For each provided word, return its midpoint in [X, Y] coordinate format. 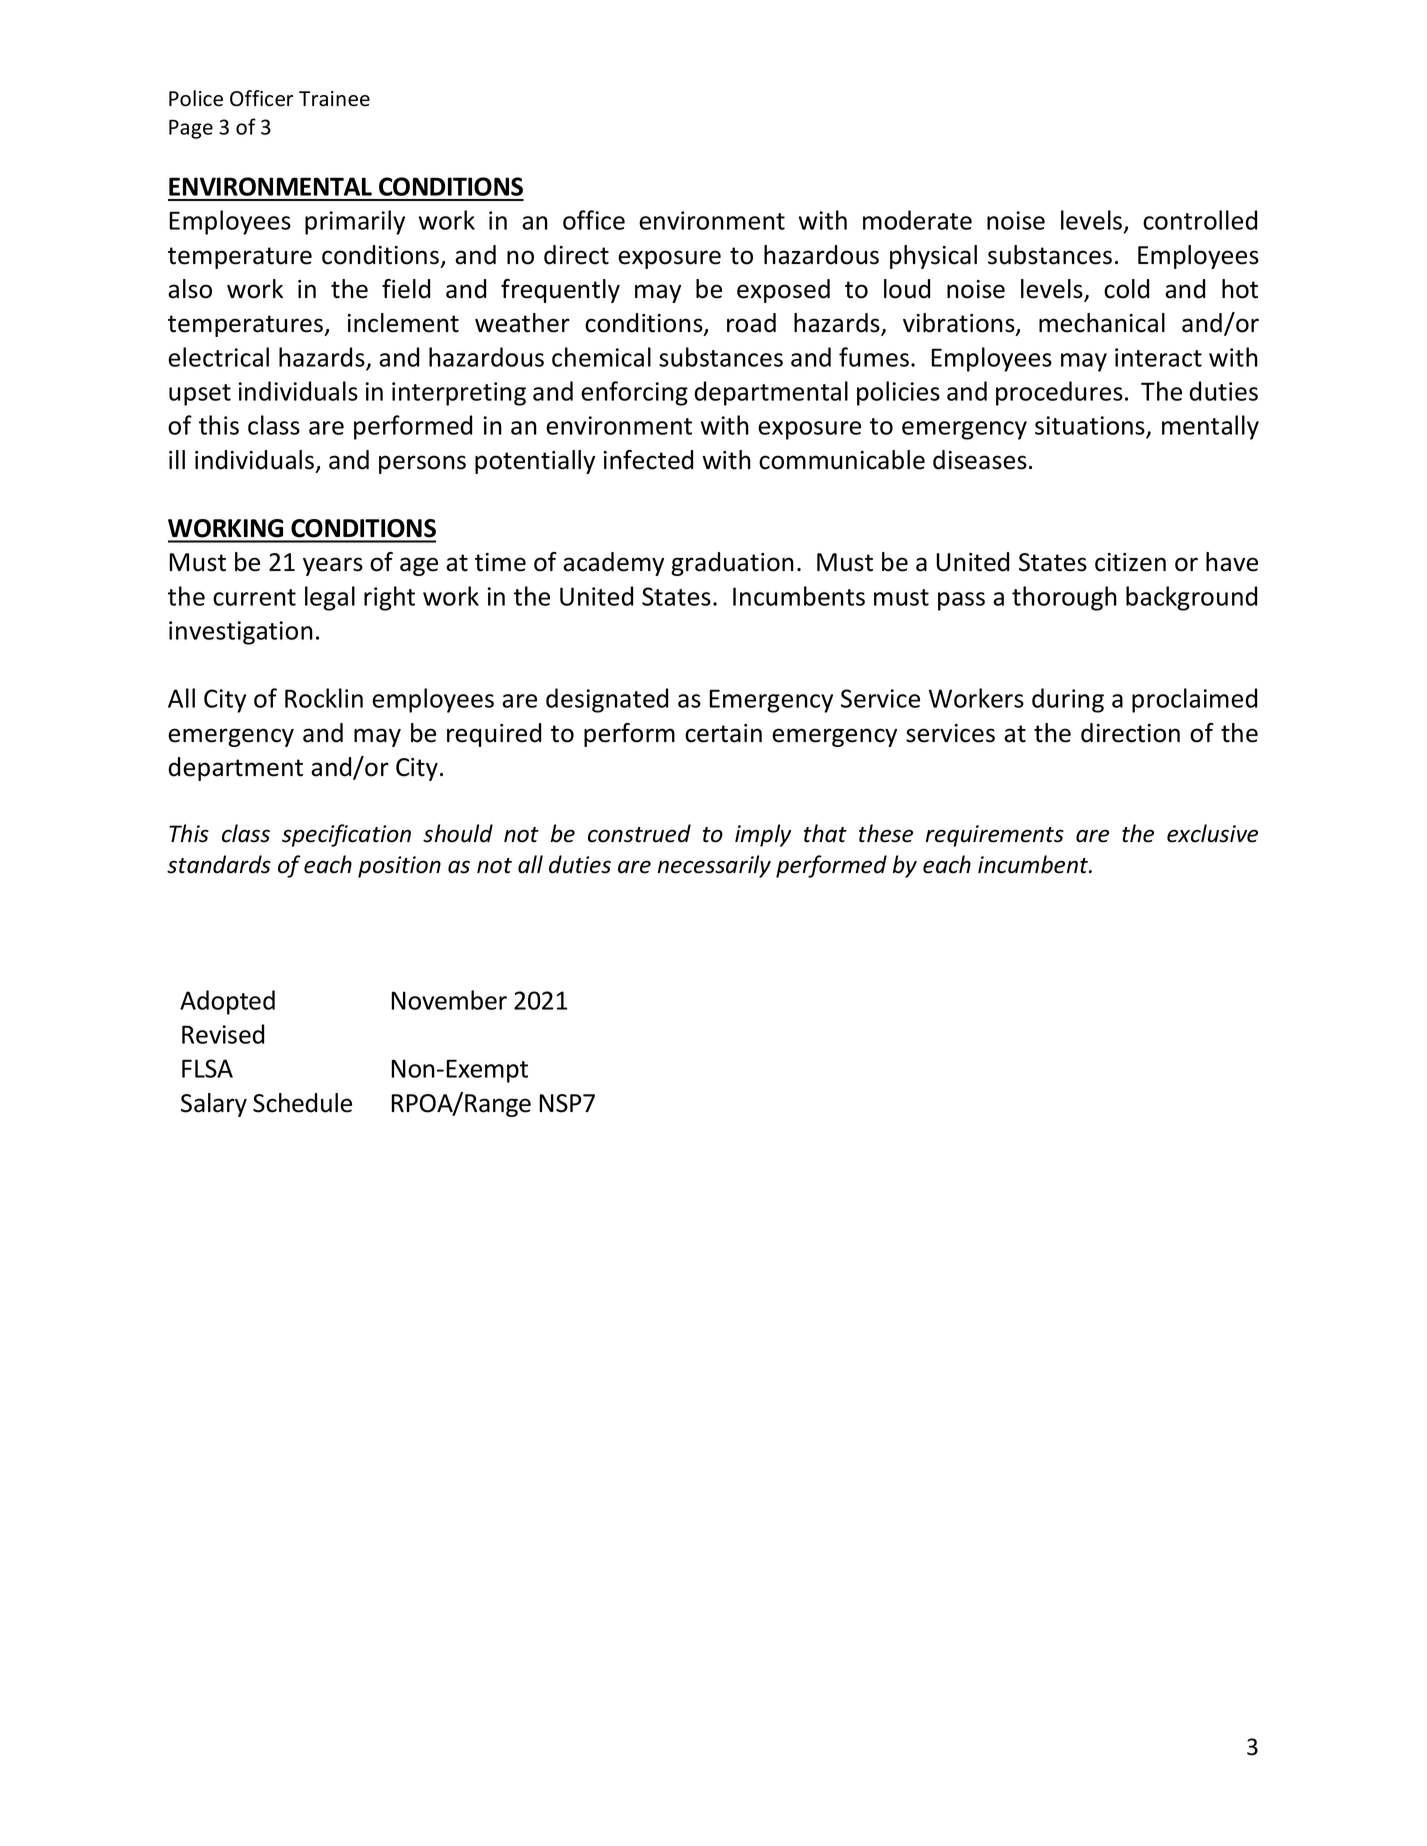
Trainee [334, 99]
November [449, 1000]
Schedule [302, 1103]
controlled [1200, 220]
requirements [995, 836]
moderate [917, 220]
